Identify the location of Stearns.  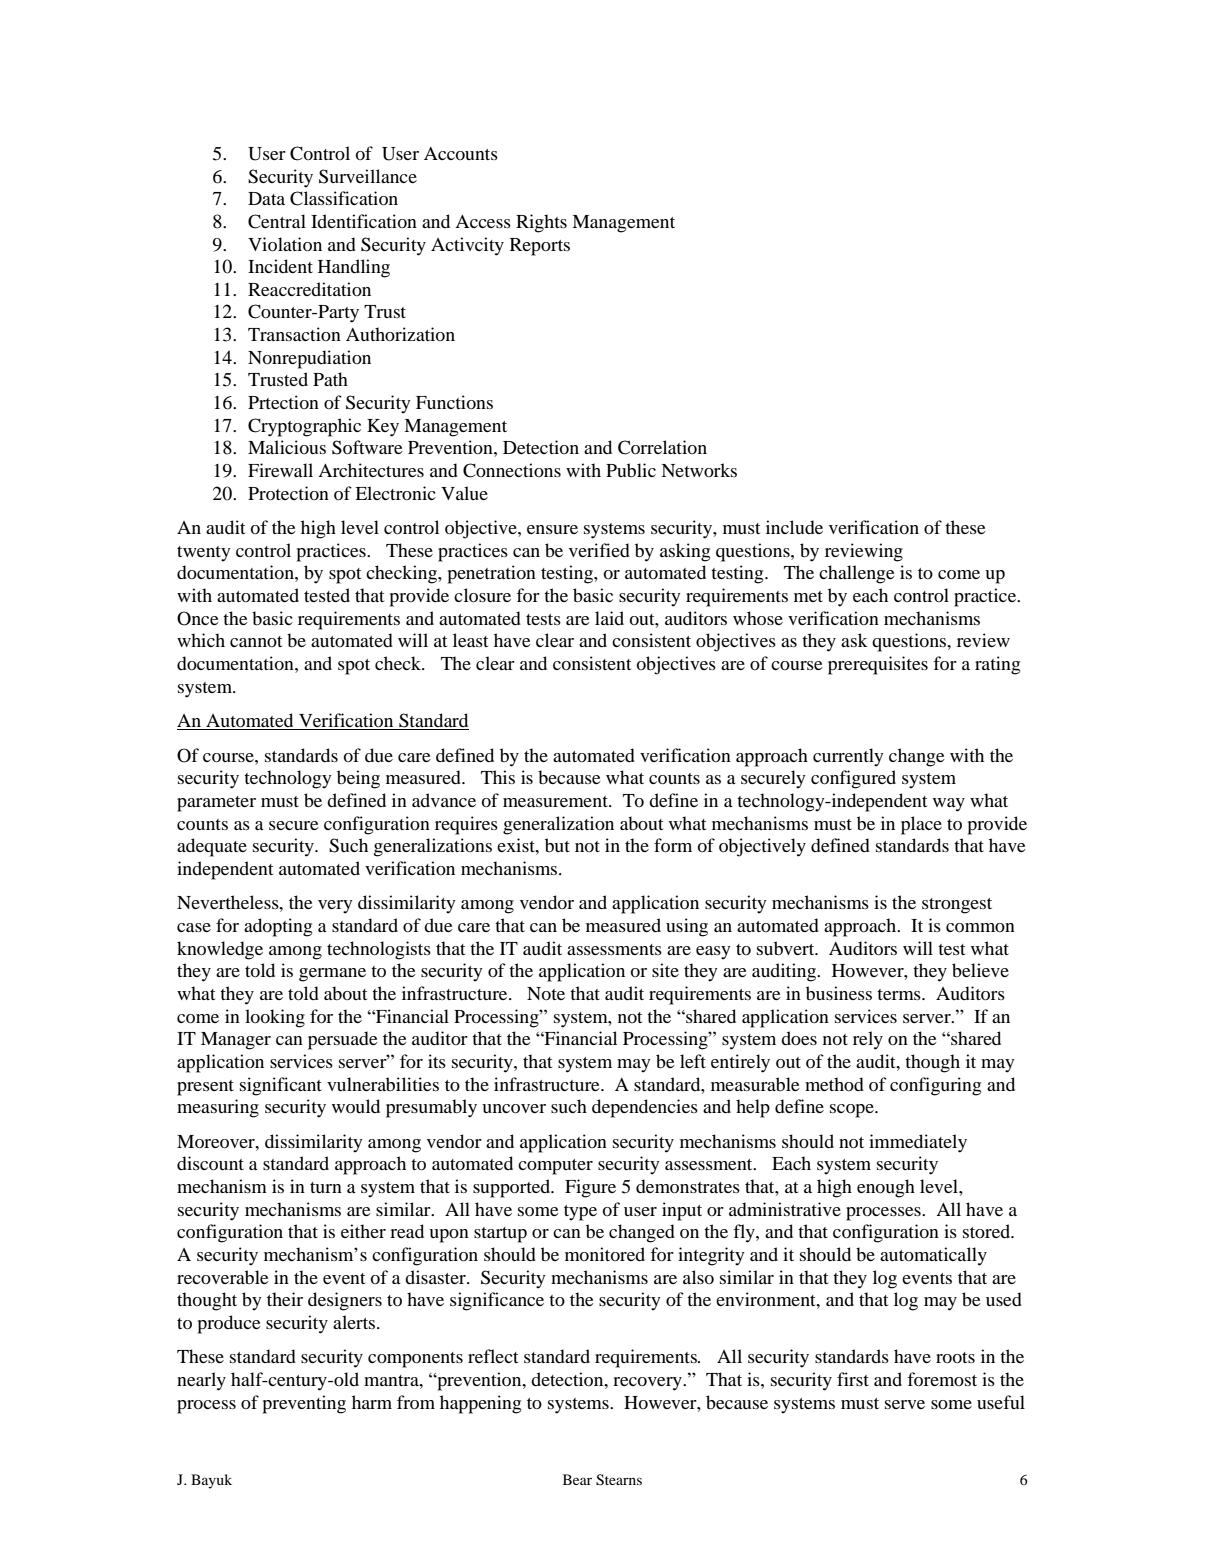
(619, 1480).
